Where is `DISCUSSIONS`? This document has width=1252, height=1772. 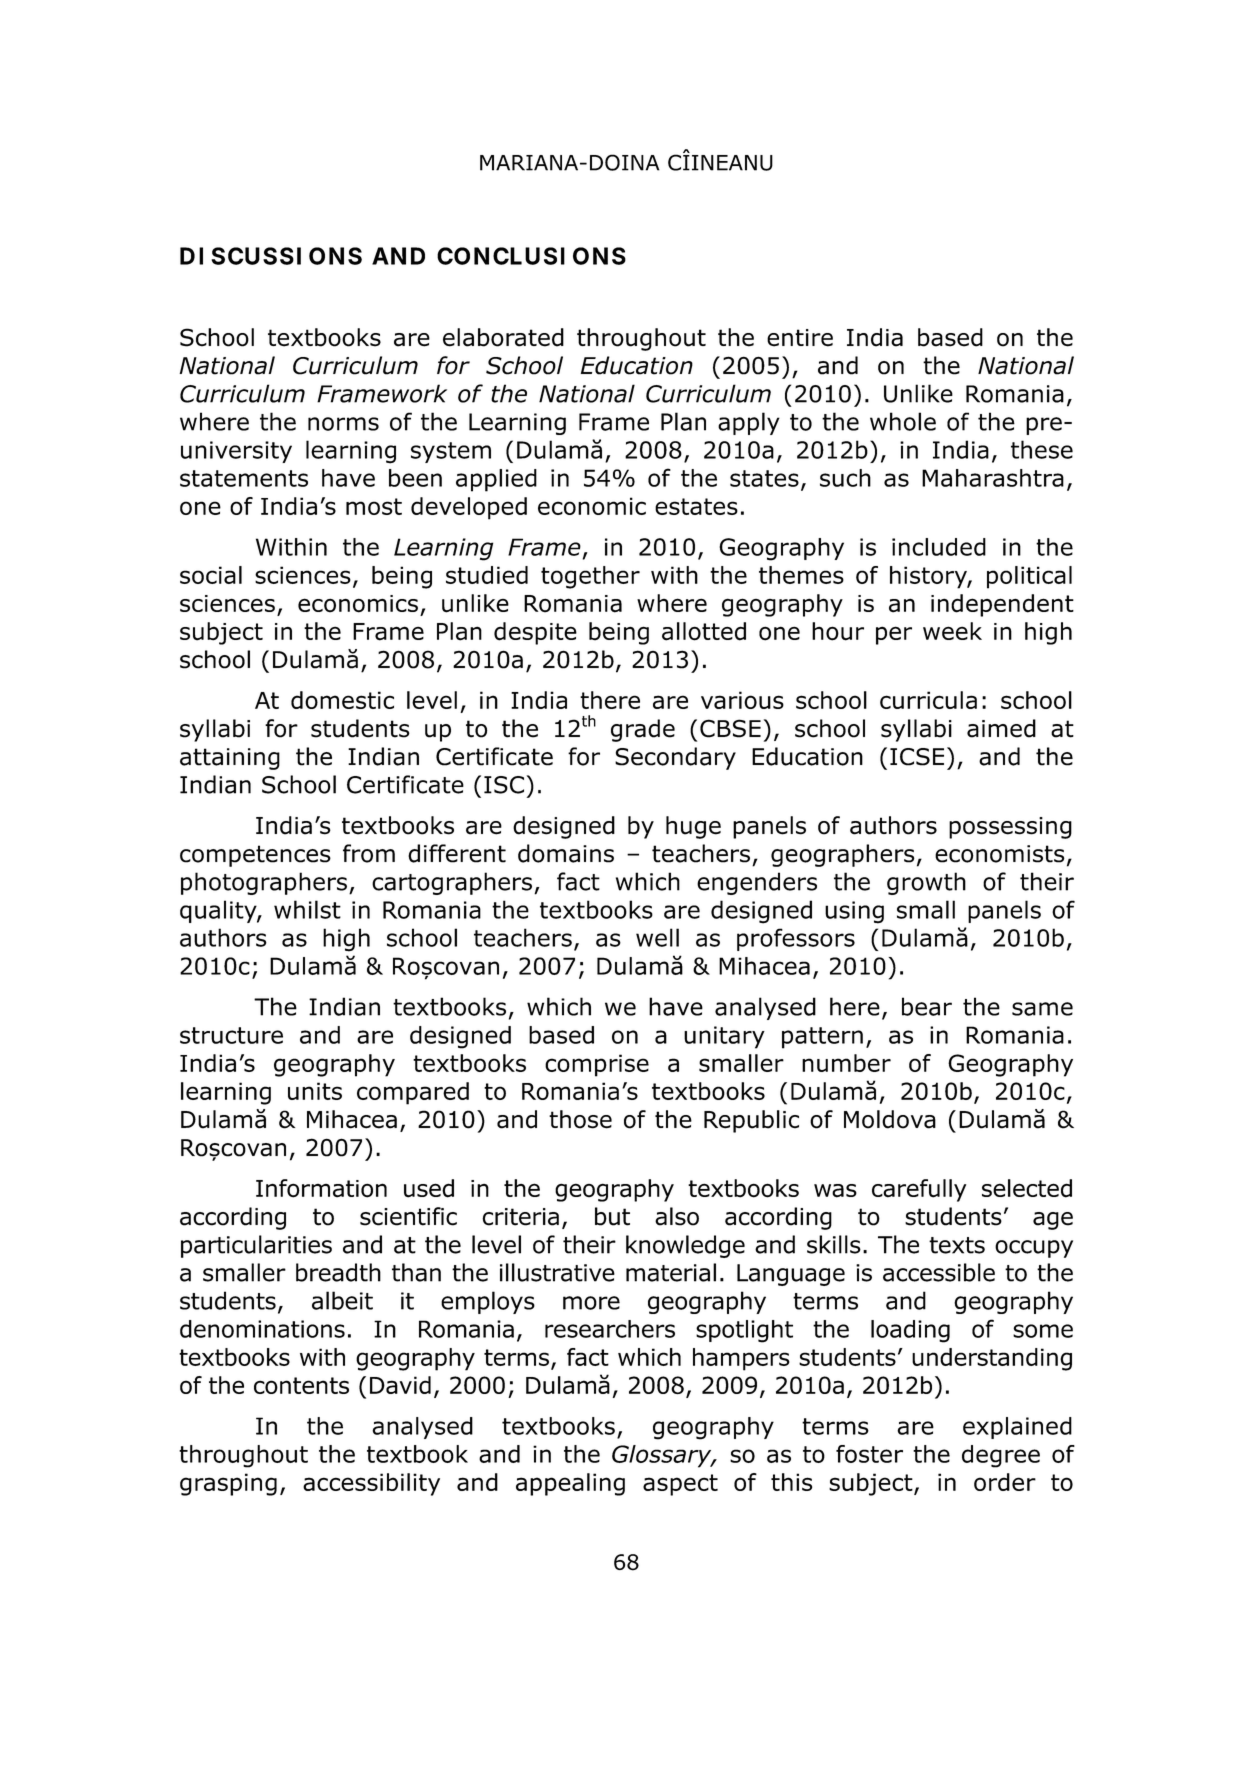
DISCUSSIONS is located at coordinates (271, 256).
